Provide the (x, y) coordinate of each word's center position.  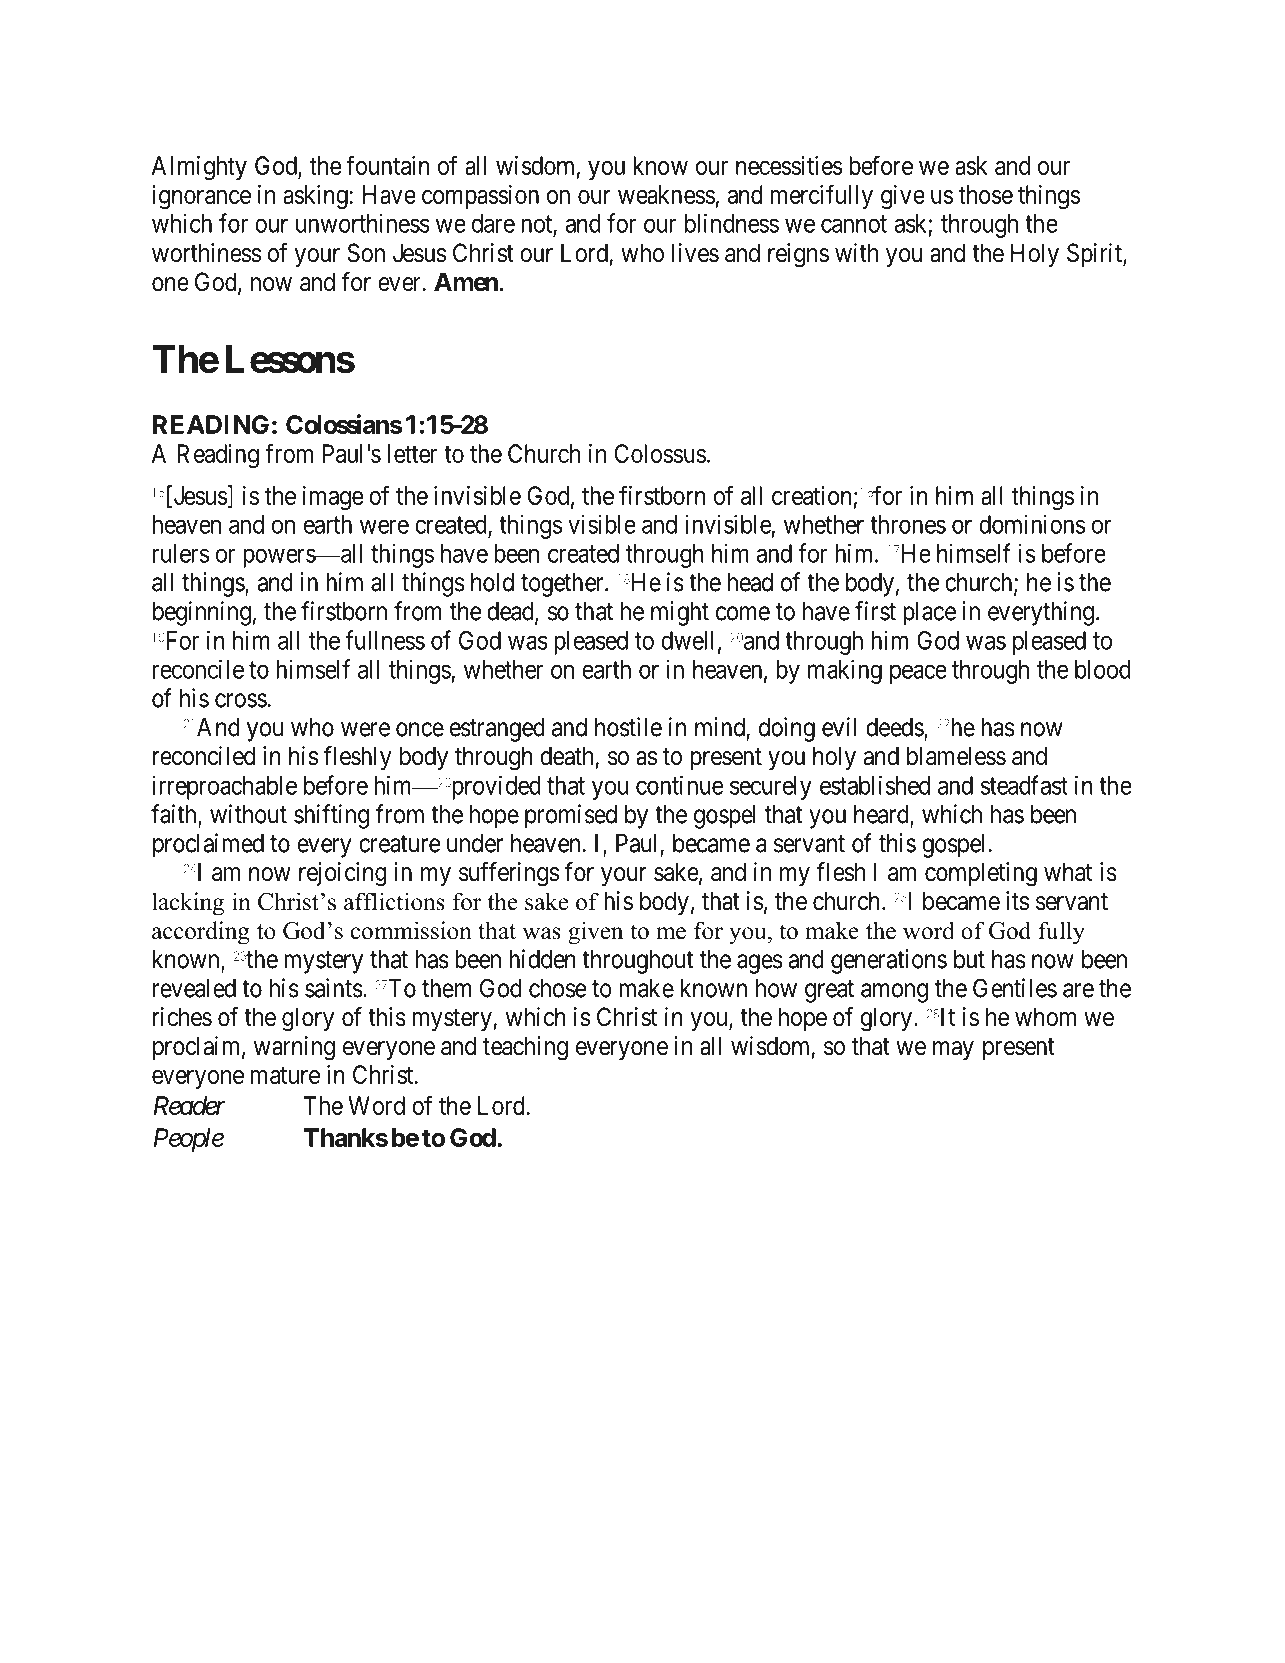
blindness (732, 223)
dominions (1032, 524)
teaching (525, 1048)
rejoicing (343, 874)
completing (981, 874)
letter (412, 453)
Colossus (660, 453)
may (953, 1051)
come (743, 613)
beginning (202, 613)
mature (285, 1075)
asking (315, 197)
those (986, 194)
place (929, 614)
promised (571, 816)
